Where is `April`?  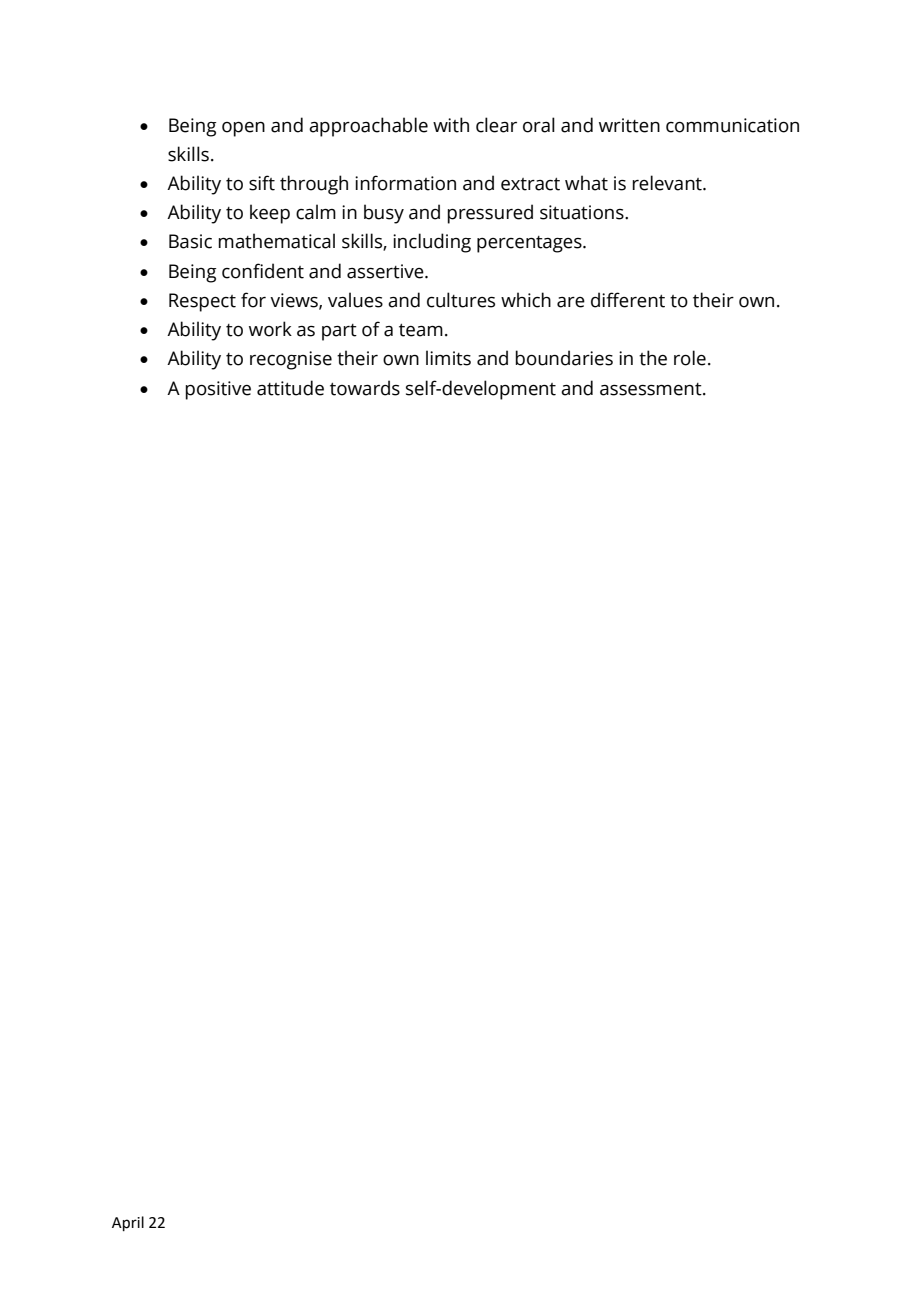 April is located at coordinates (128, 1223).
